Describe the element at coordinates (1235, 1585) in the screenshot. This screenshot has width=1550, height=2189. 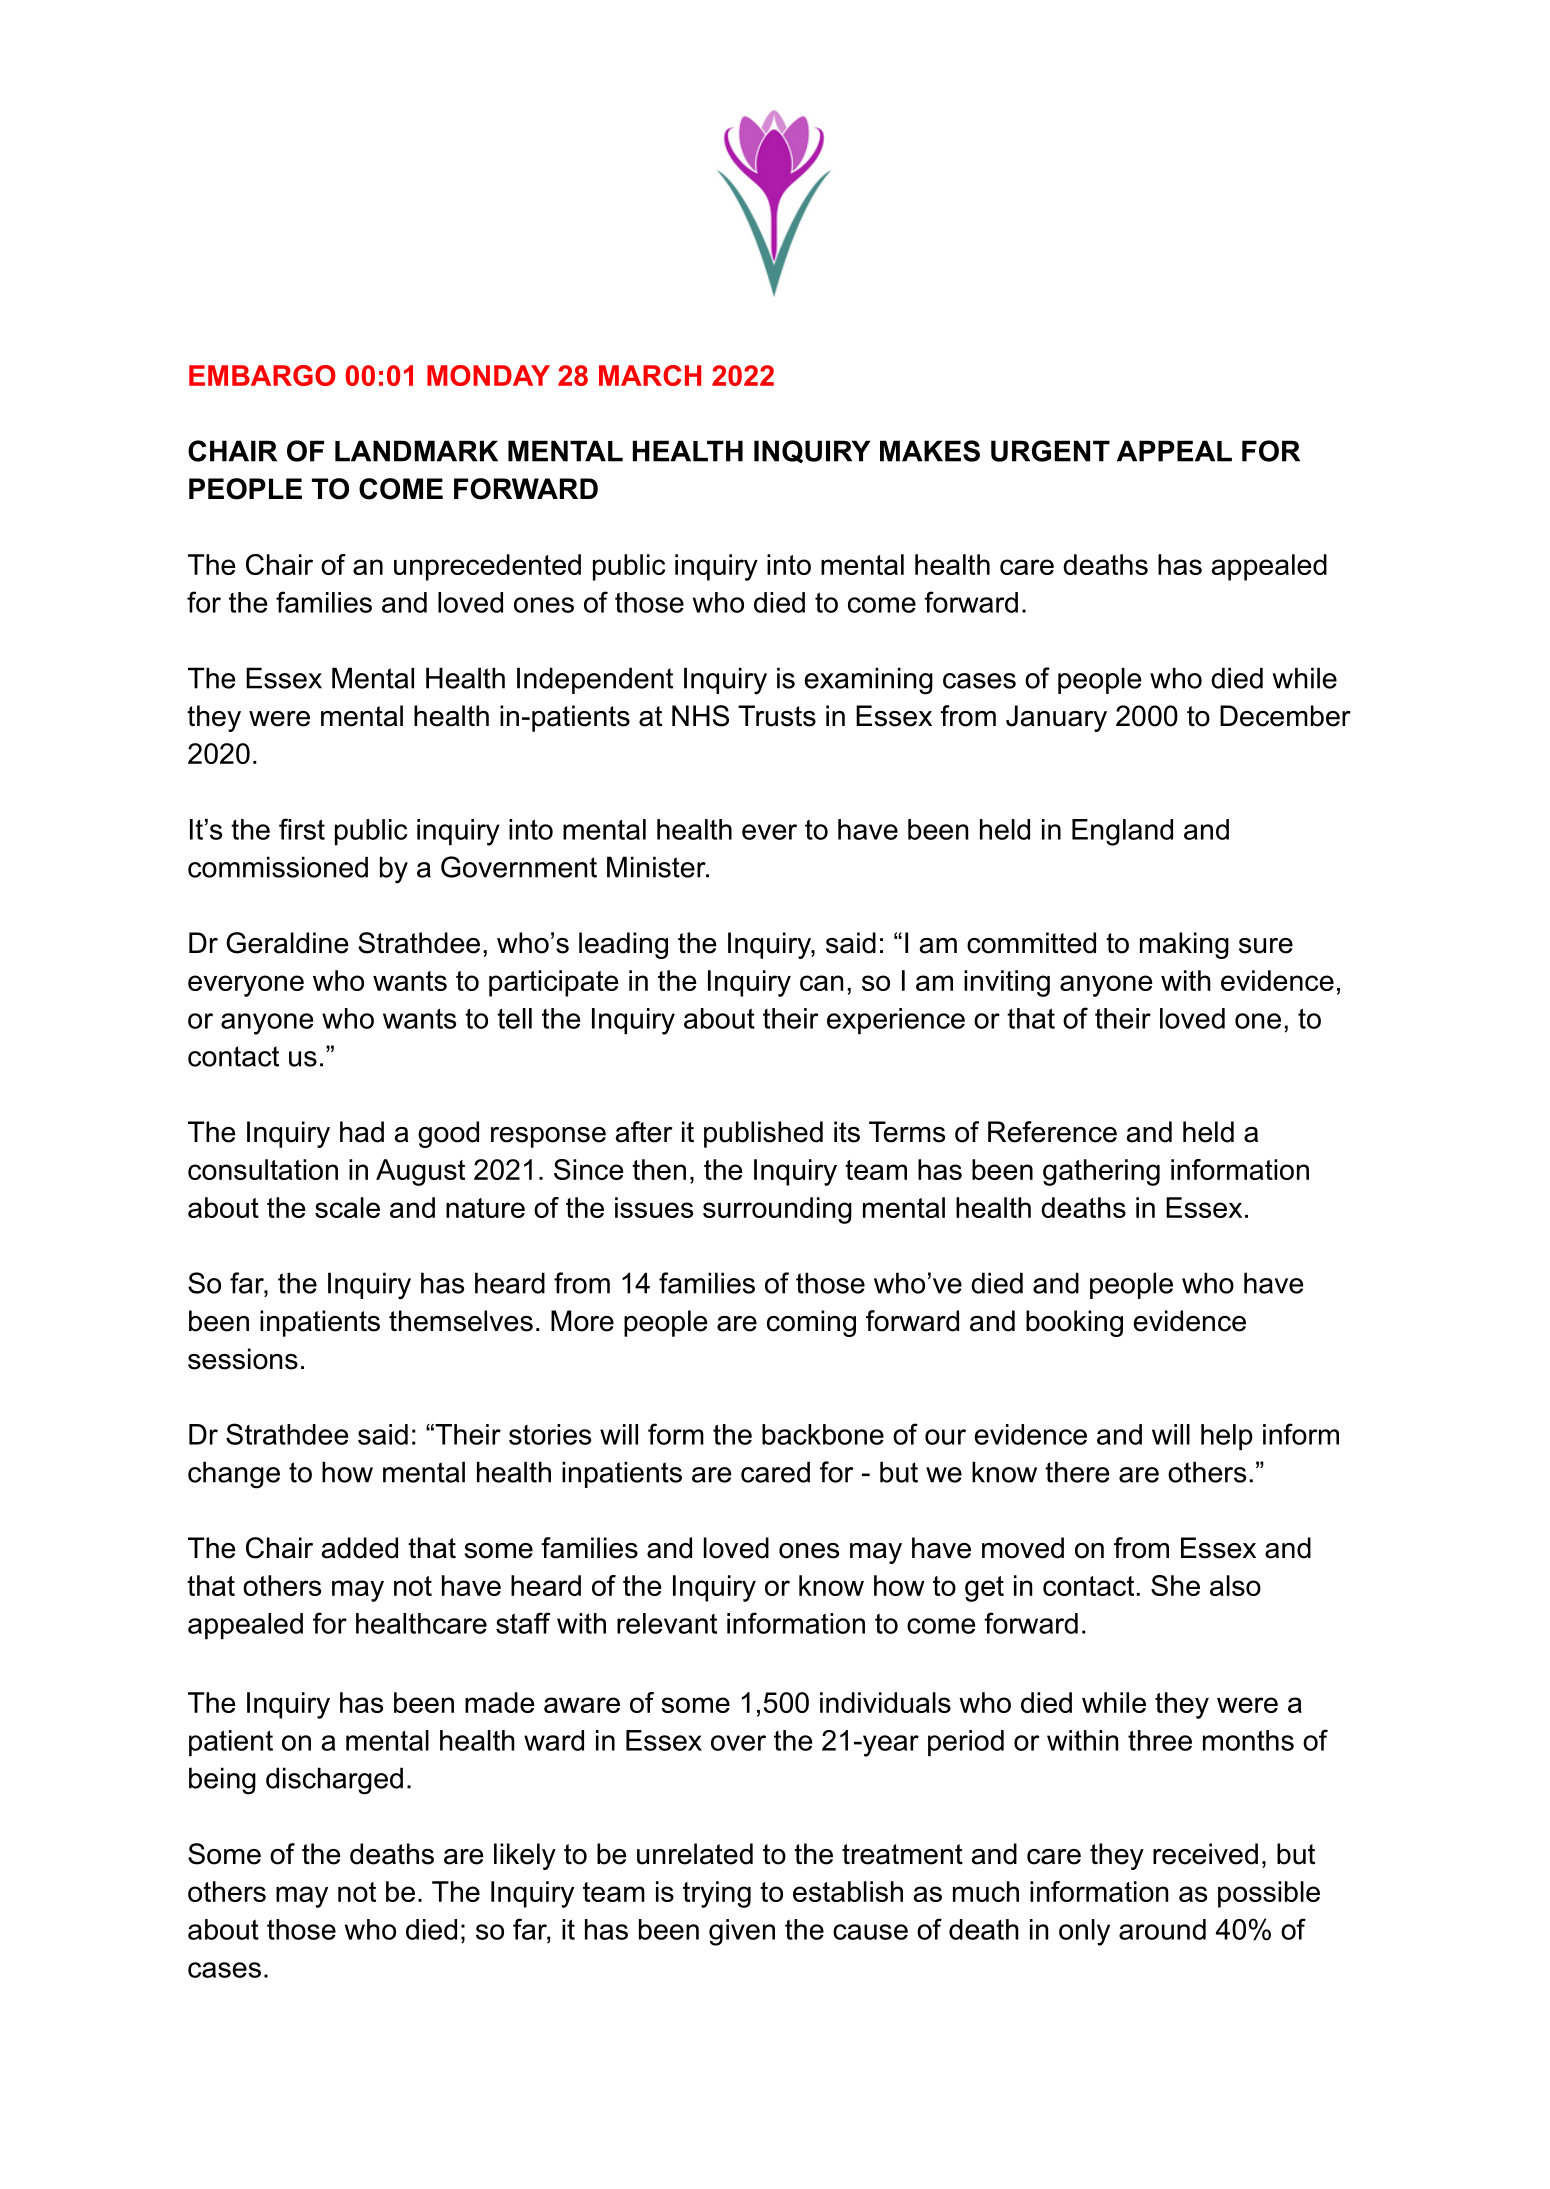
I see `also` at that location.
